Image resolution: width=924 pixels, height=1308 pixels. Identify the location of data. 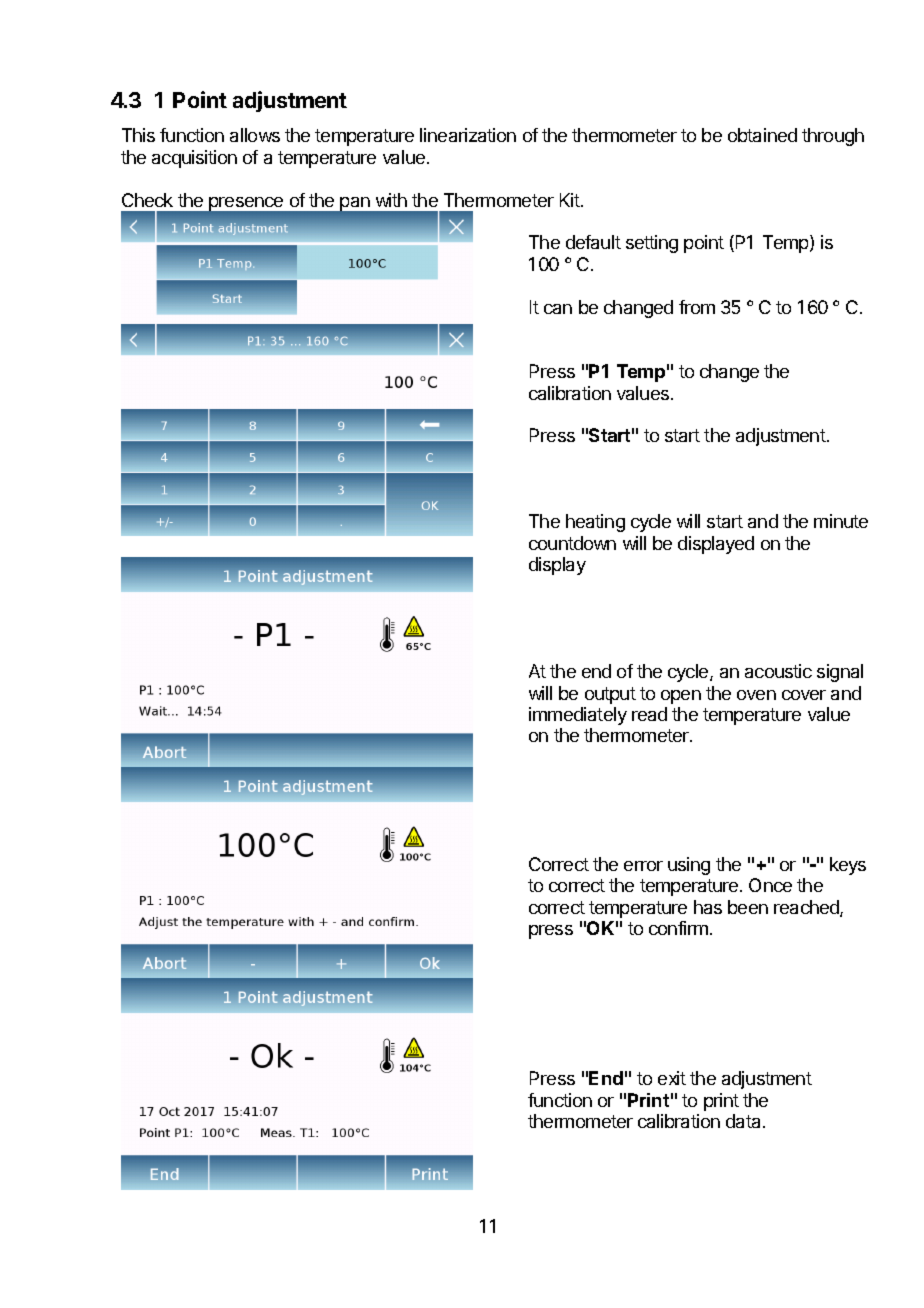
(745, 1121).
